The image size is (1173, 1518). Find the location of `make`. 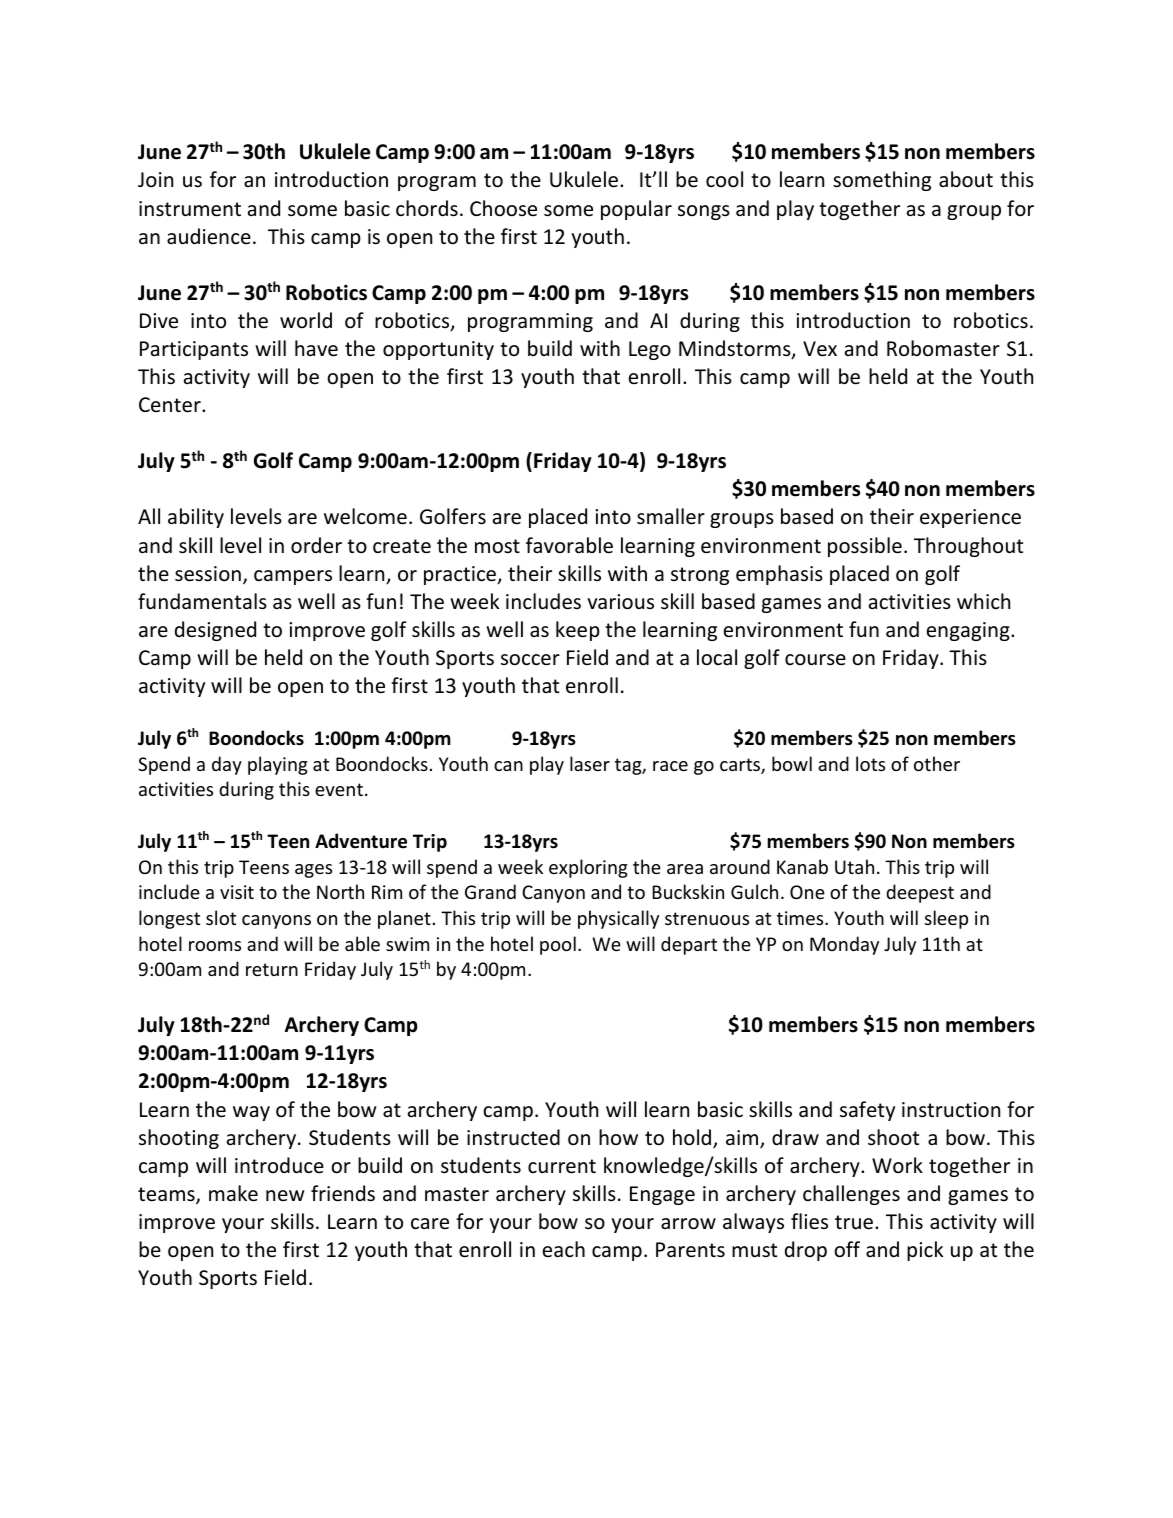

make is located at coordinates (233, 1193).
